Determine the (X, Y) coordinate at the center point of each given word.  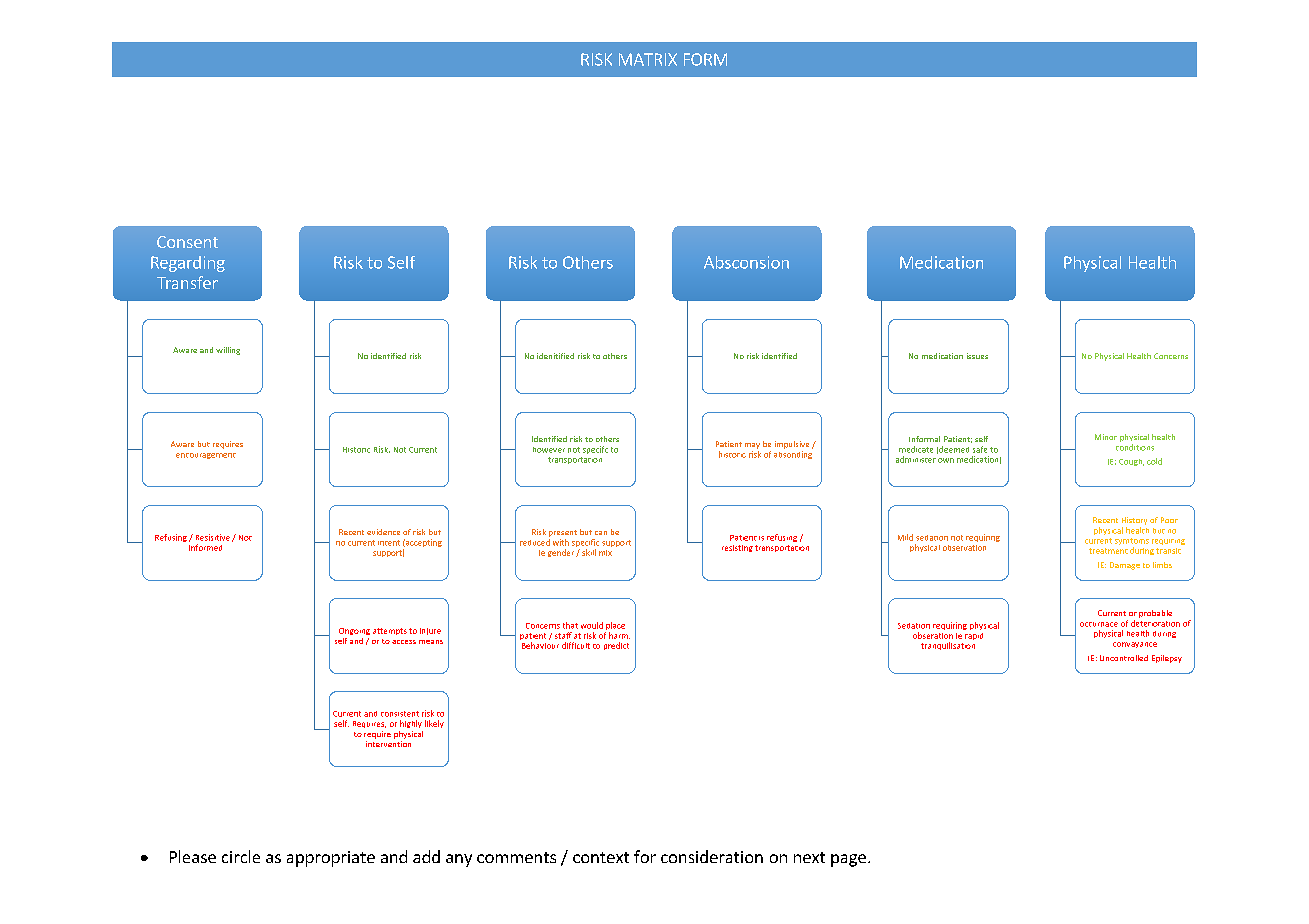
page (848, 860)
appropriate (331, 859)
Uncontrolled (1124, 658)
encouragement (206, 456)
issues (977, 356)
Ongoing (354, 631)
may (752, 446)
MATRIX (648, 59)
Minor (1106, 437)
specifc (595, 450)
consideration (712, 856)
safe (980, 449)
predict (616, 646)
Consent (187, 242)
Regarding (188, 264)
